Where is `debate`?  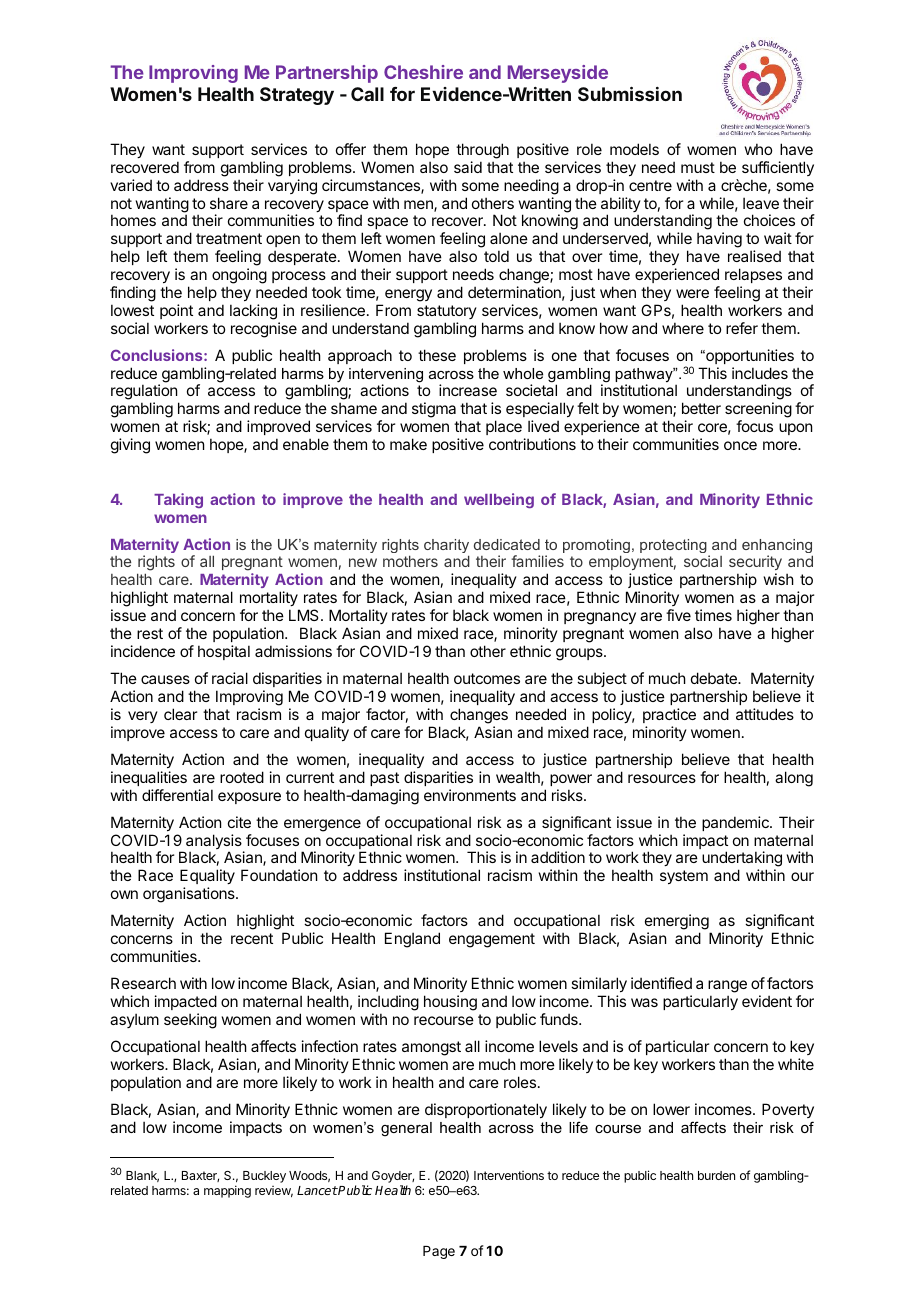
debate is located at coordinates (715, 678).
